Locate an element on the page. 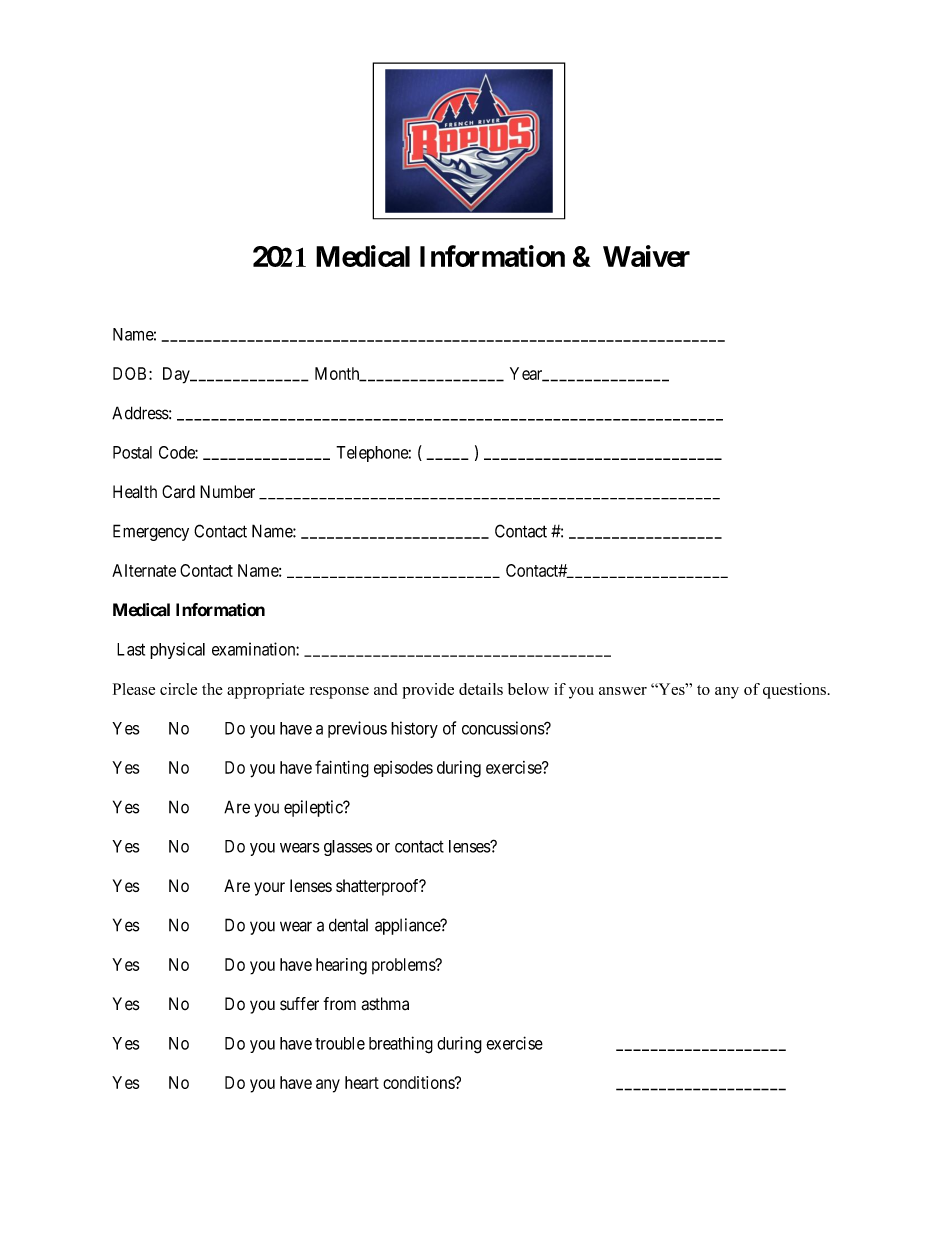 This document has height=1233, width=952. suffer is located at coordinates (299, 1004).
